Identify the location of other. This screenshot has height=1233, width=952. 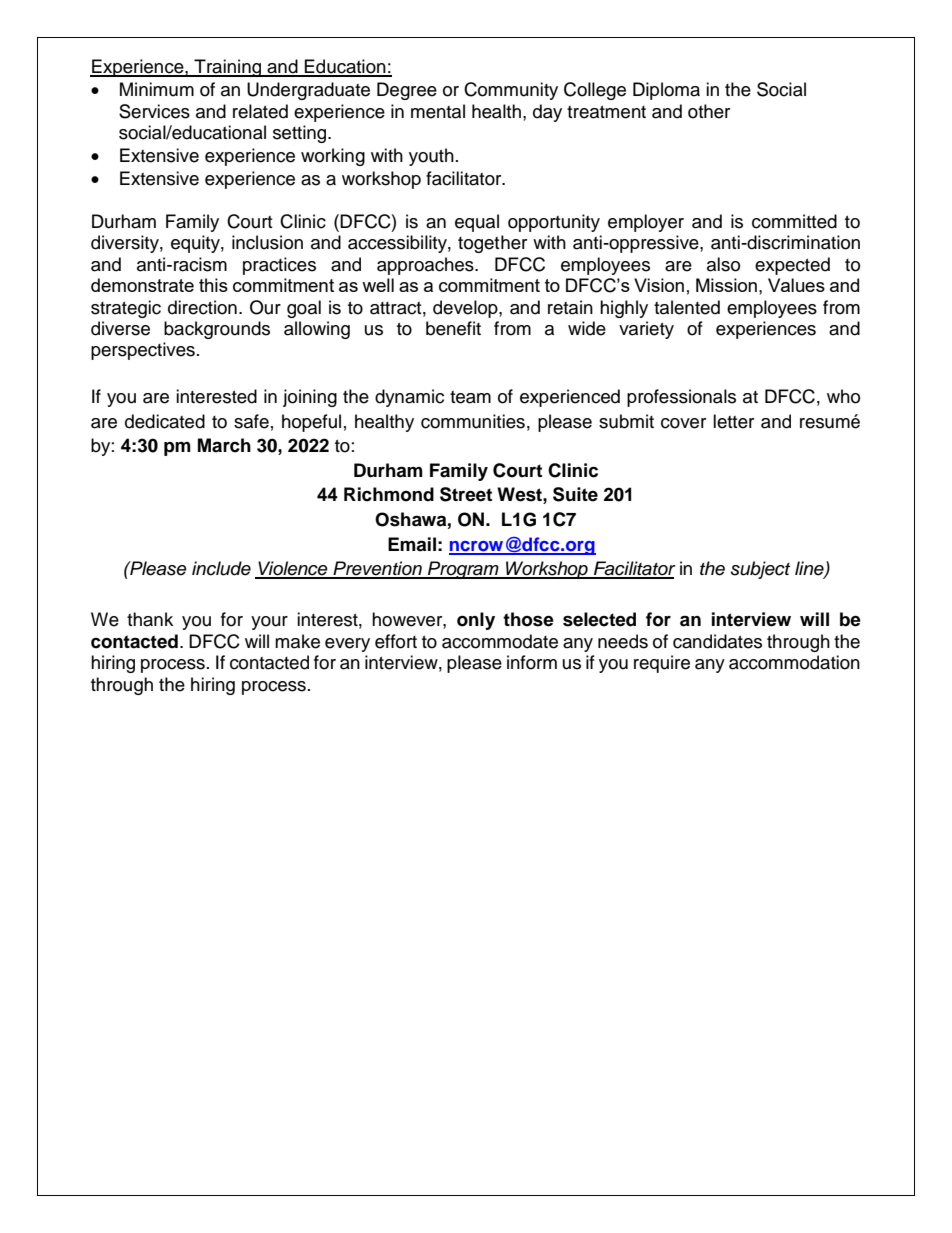
(709, 111).
